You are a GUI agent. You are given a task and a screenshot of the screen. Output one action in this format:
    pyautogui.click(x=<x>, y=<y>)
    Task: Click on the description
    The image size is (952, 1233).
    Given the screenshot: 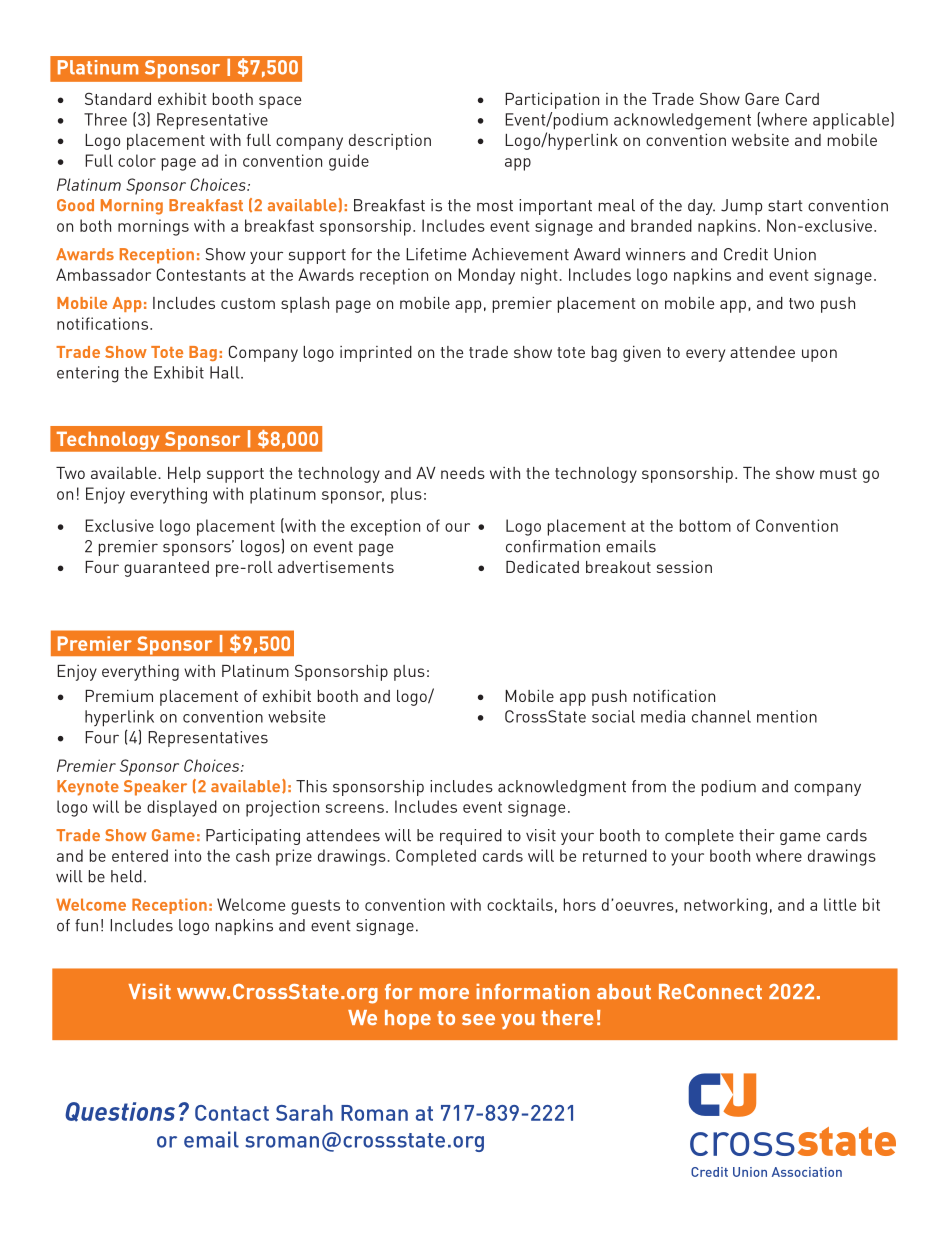 What is the action you would take?
    pyautogui.click(x=390, y=142)
